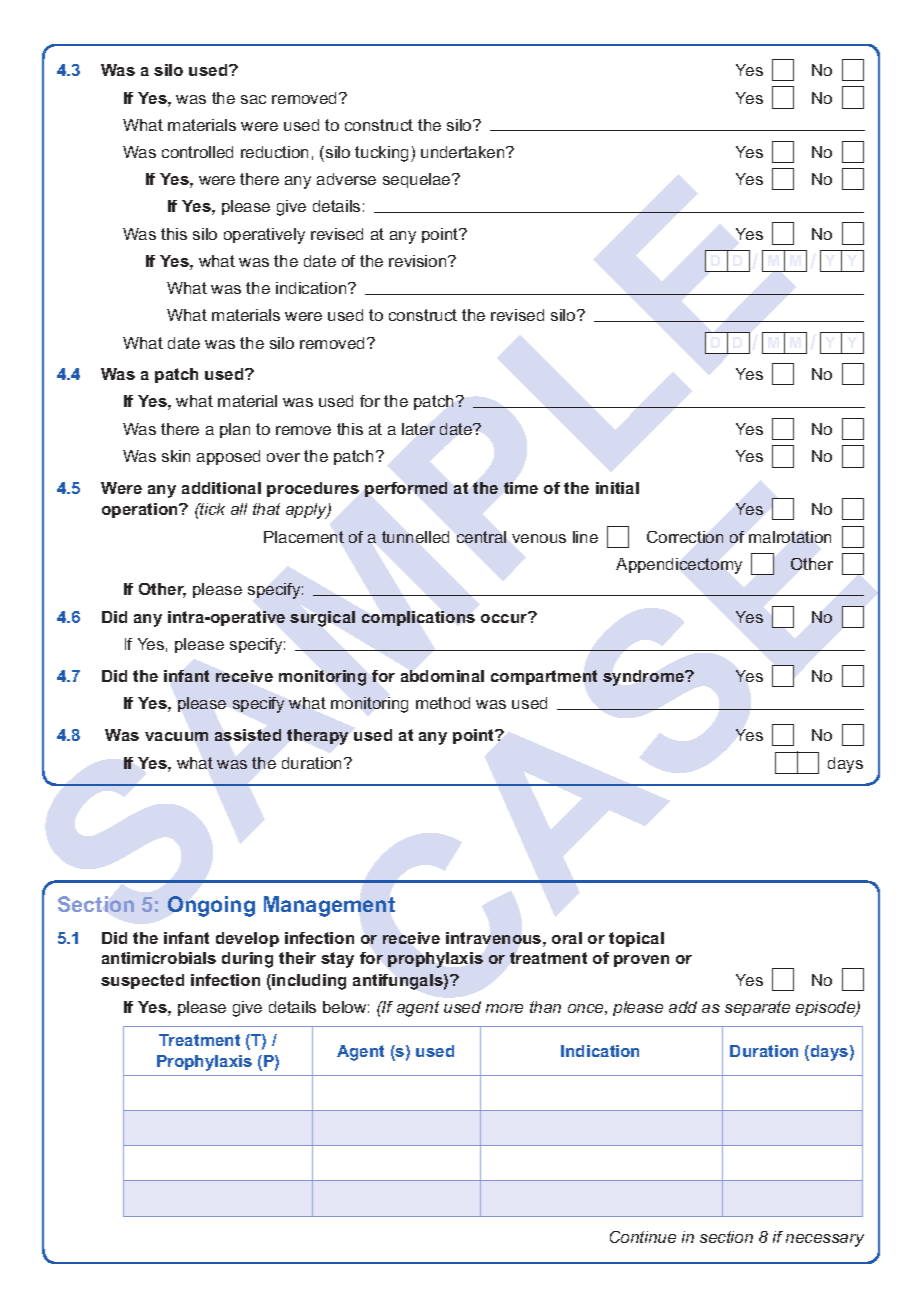 The width and height of the screenshot is (924, 1308). Describe the element at coordinates (567, 938) in the screenshot. I see `oral` at that location.
